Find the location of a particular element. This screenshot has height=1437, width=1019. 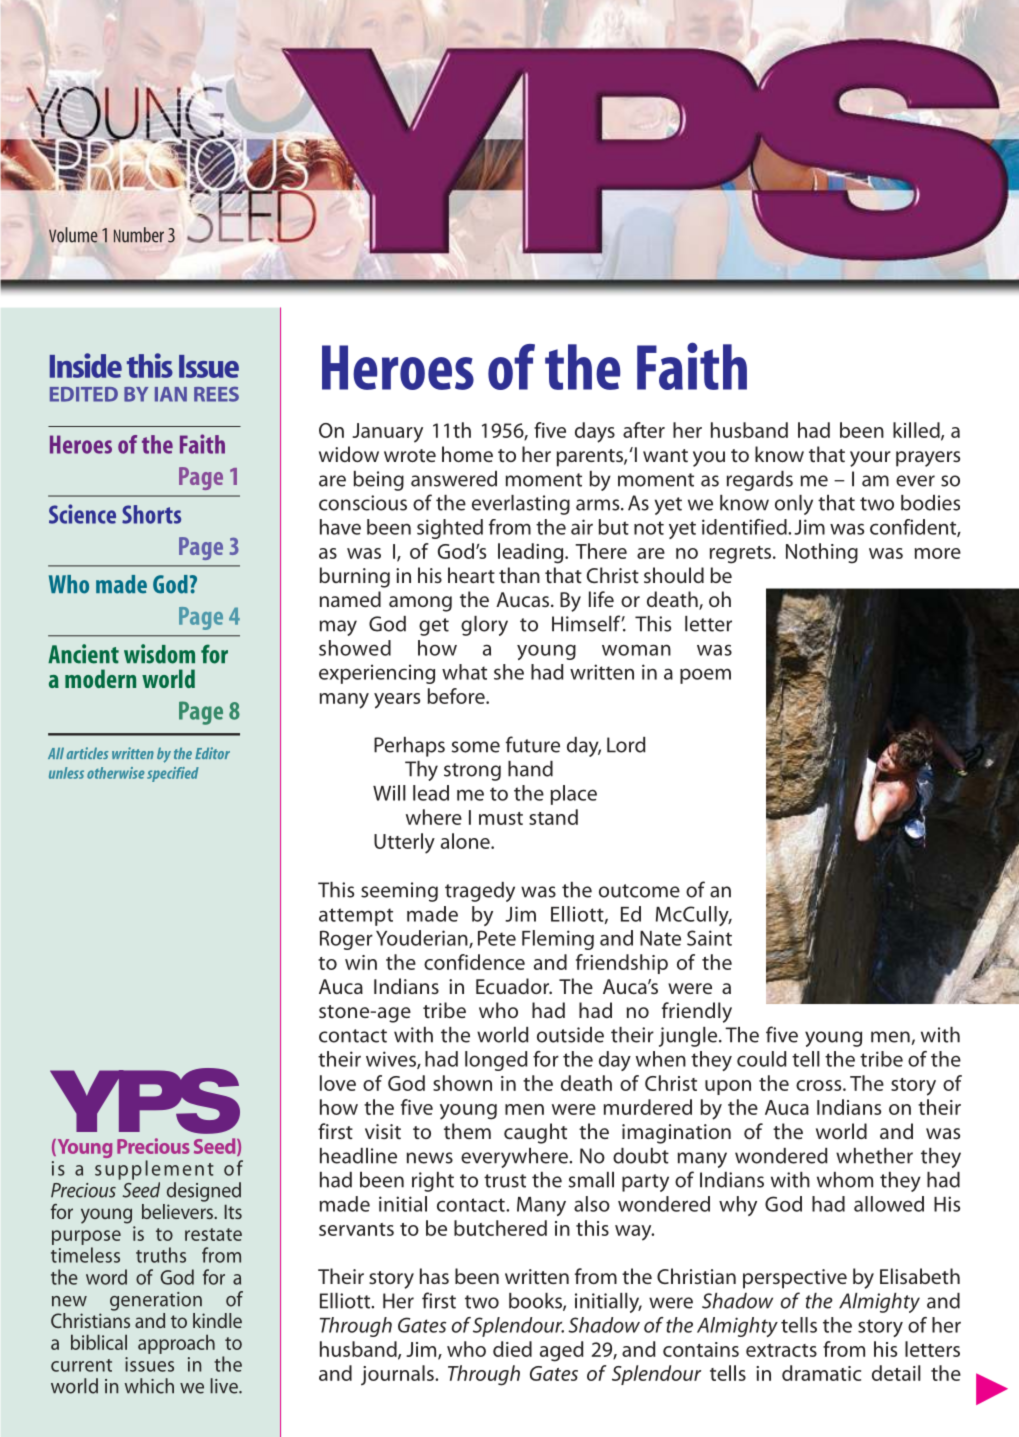

Lord is located at coordinates (626, 745).
